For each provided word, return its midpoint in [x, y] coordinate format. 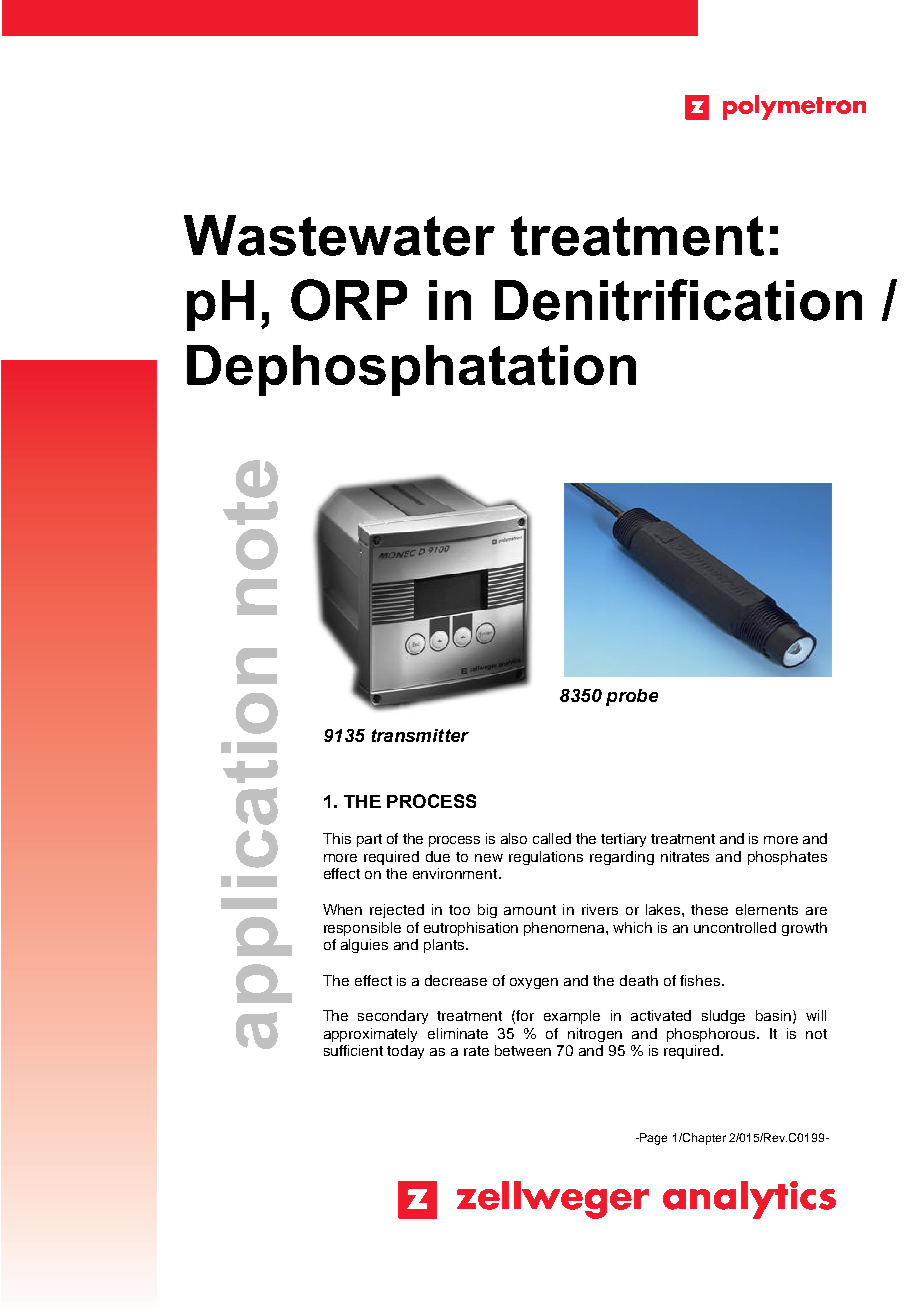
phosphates [787, 858]
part [369, 840]
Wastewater [339, 235]
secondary [393, 1017]
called [552, 838]
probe [632, 697]
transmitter [420, 735]
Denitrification [678, 300]
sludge [723, 1017]
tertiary [623, 840]
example [572, 1017]
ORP [349, 300]
